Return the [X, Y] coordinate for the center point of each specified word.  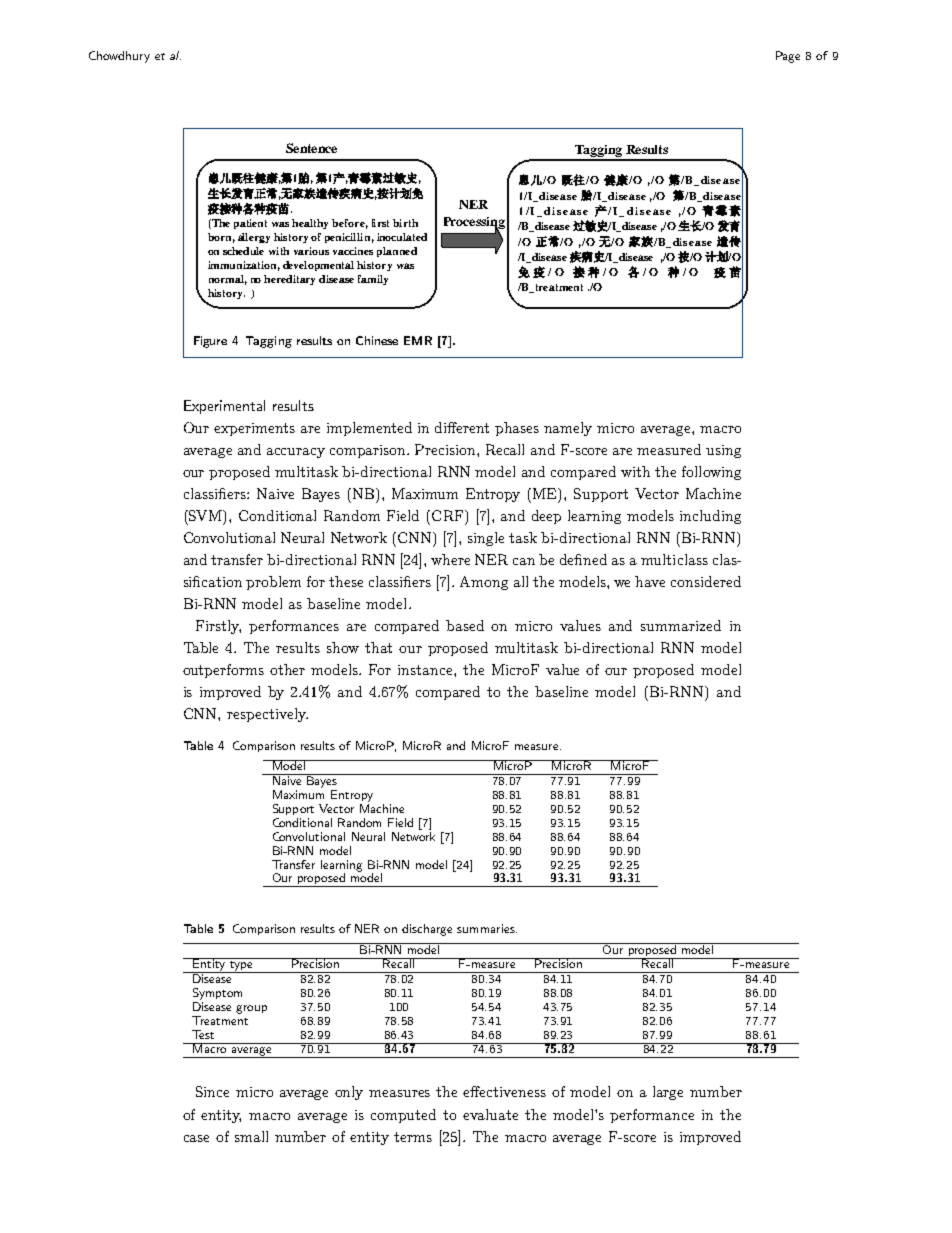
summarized [681, 625]
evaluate [490, 1114]
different [462, 427]
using [723, 451]
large [668, 1093]
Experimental [224, 407]
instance [426, 670]
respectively [267, 715]
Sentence [311, 148]
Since [212, 1091]
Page [788, 57]
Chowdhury [119, 57]
